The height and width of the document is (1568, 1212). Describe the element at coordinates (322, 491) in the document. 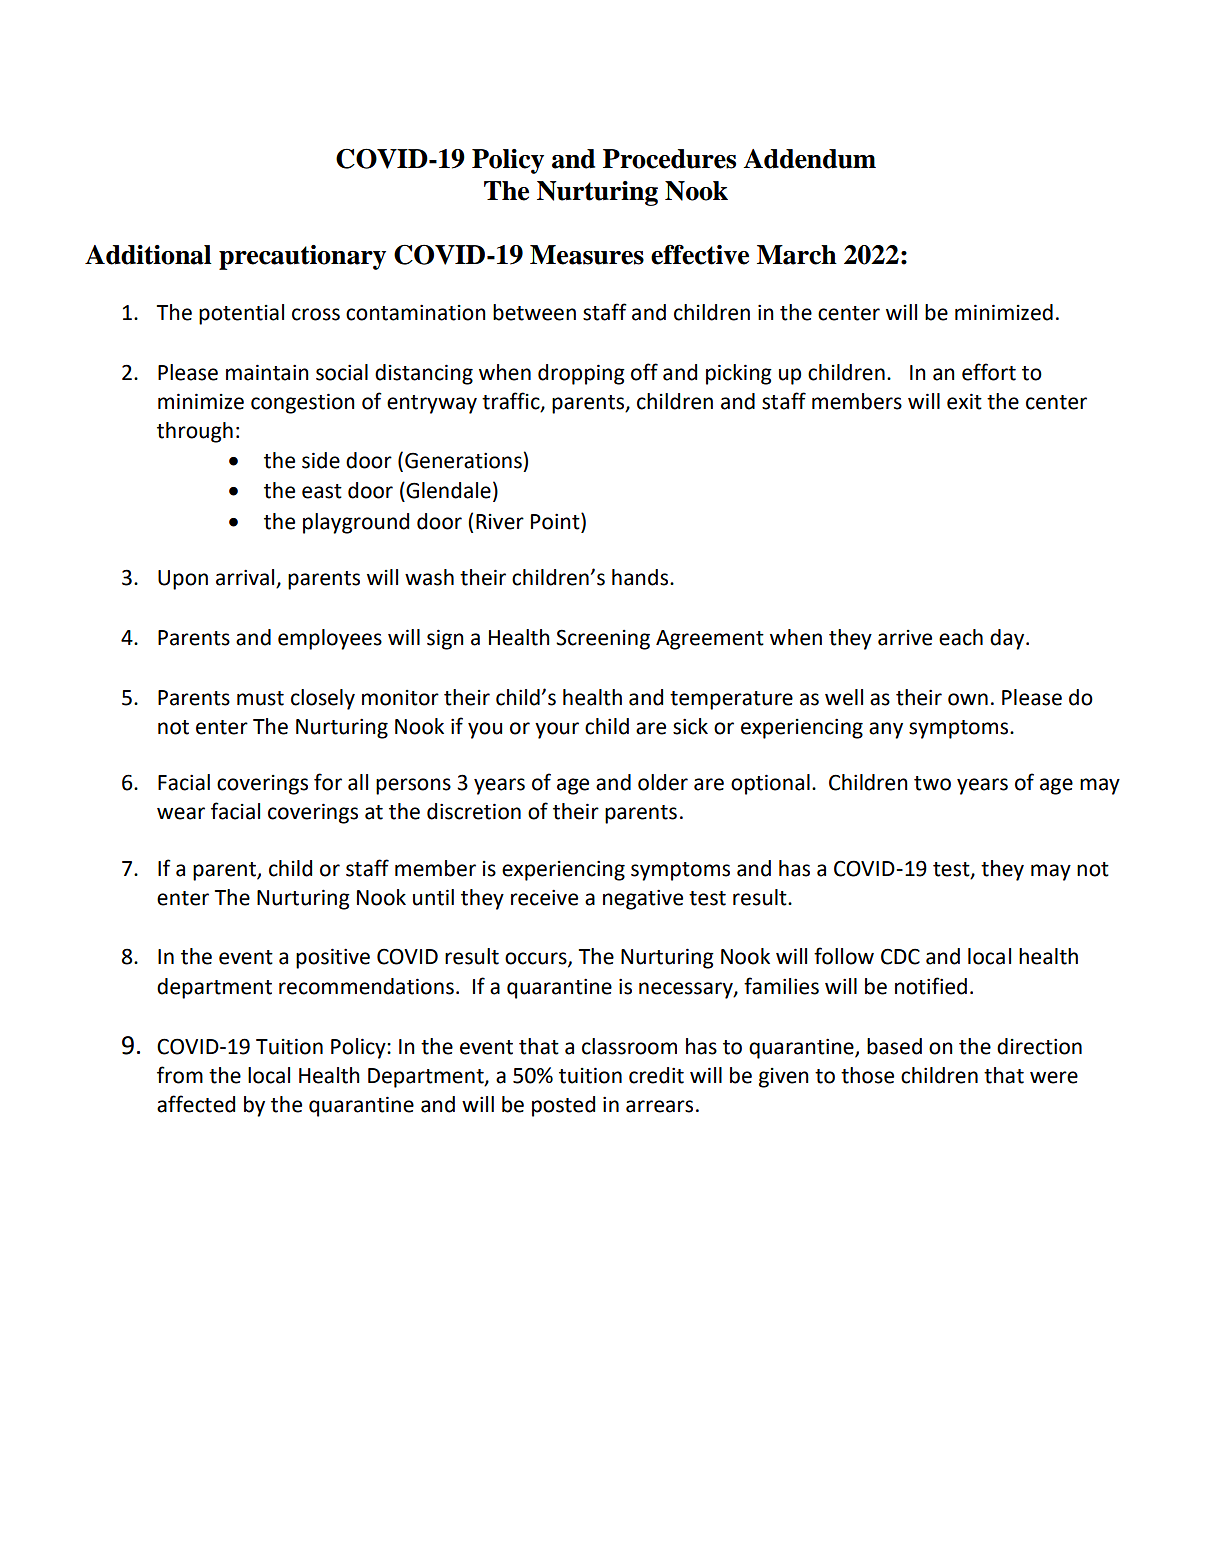

I see `east` at that location.
